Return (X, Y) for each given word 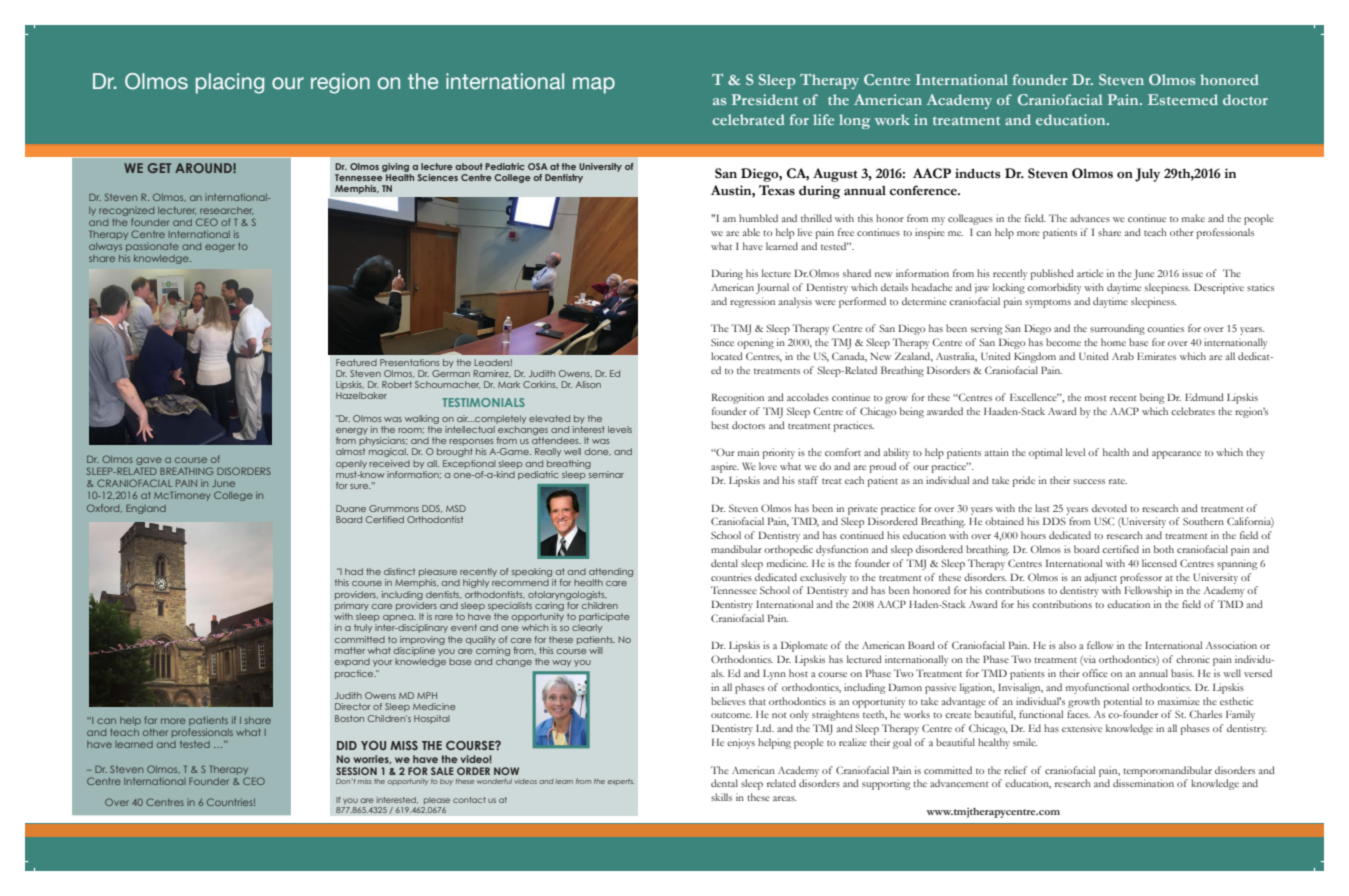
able (751, 232)
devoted (1109, 508)
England (146, 509)
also (1067, 645)
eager (220, 248)
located (727, 356)
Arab (1123, 356)
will (596, 650)
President (764, 99)
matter (350, 650)
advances (1090, 218)
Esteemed (1183, 99)
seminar (605, 473)
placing (230, 83)
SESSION (356, 771)
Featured (356, 362)
